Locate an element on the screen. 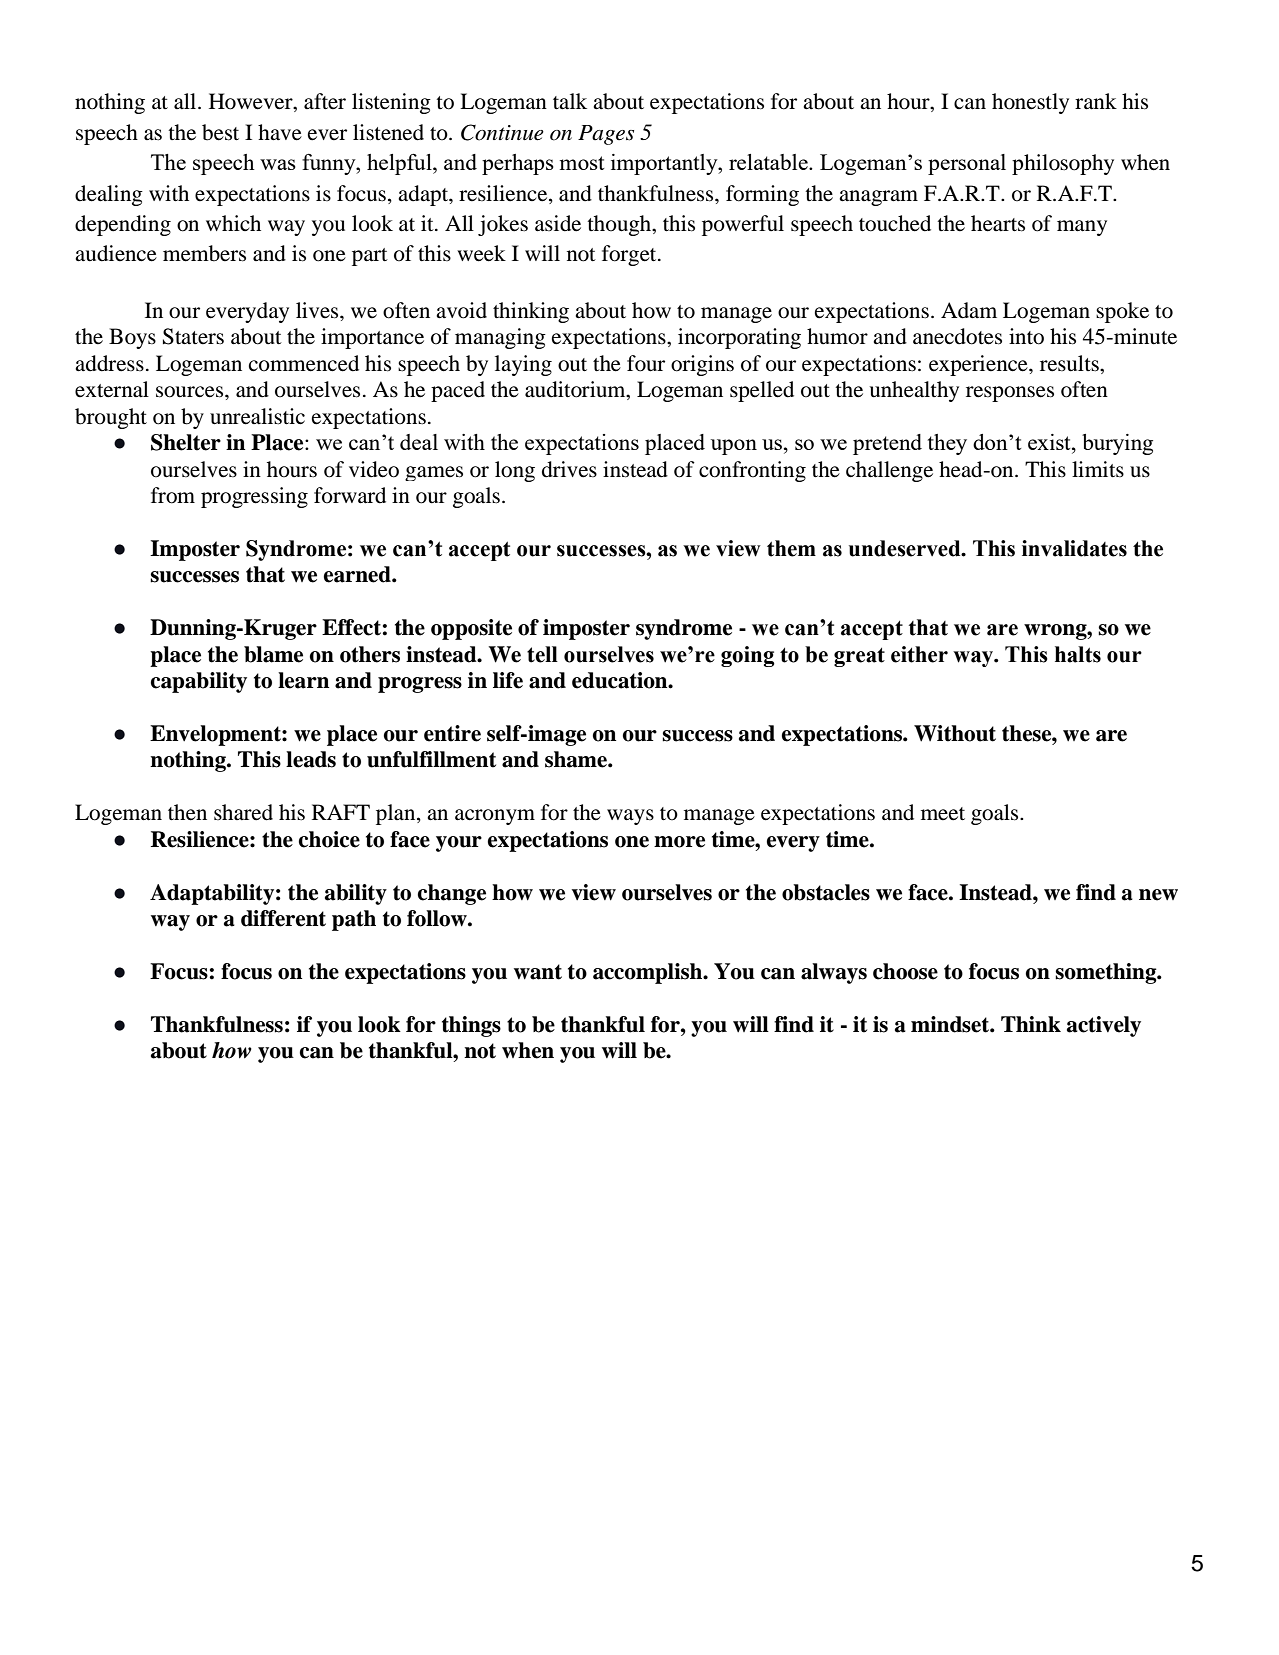  unrealistic is located at coordinates (257, 416).
